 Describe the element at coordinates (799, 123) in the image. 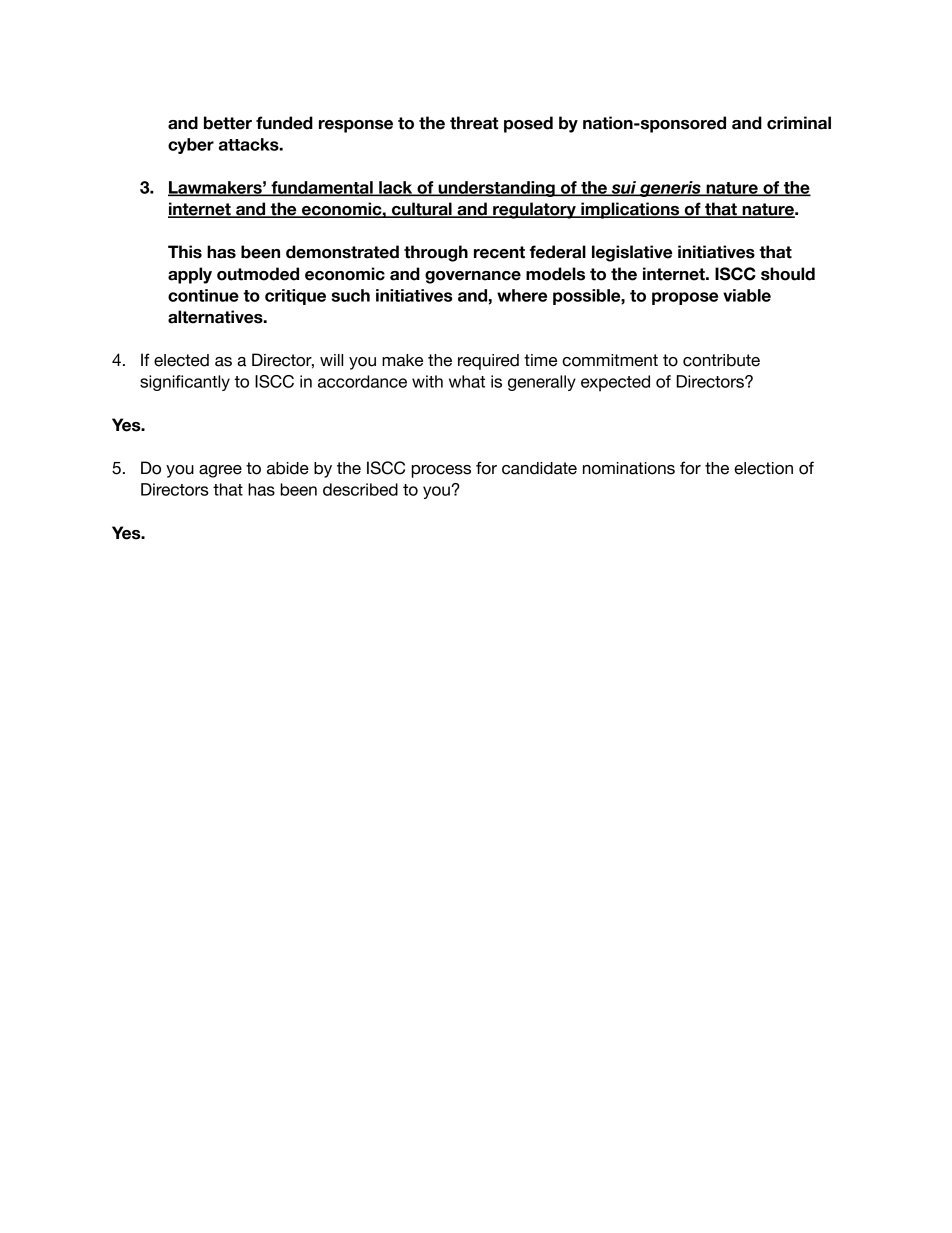

I see `criminal` at that location.
